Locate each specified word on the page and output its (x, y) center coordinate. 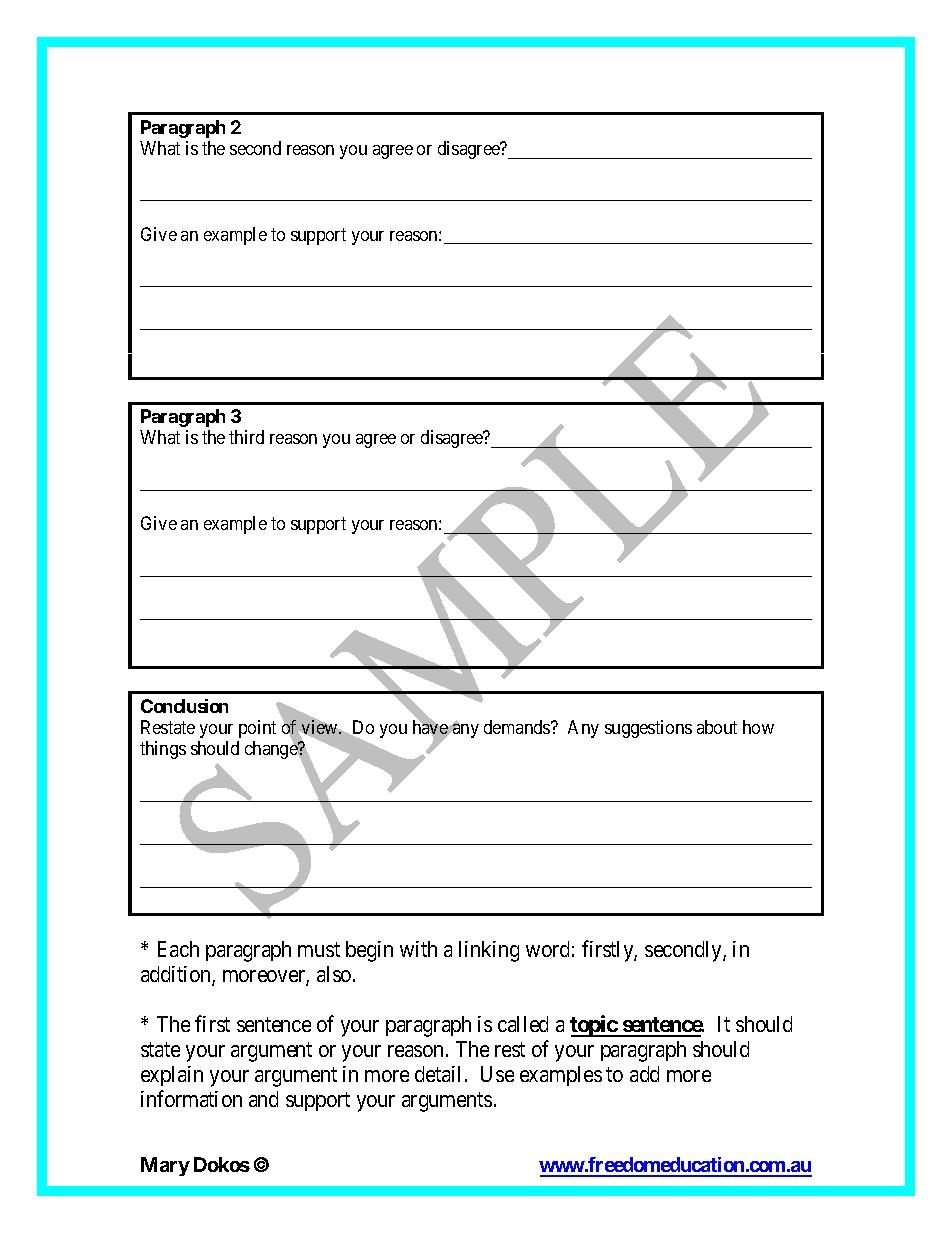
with (418, 949)
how (758, 727)
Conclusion (184, 706)
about (717, 727)
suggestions (648, 729)
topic (594, 1026)
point (257, 729)
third (246, 437)
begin (369, 951)
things (163, 750)
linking (489, 951)
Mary (165, 1166)
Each (178, 949)
